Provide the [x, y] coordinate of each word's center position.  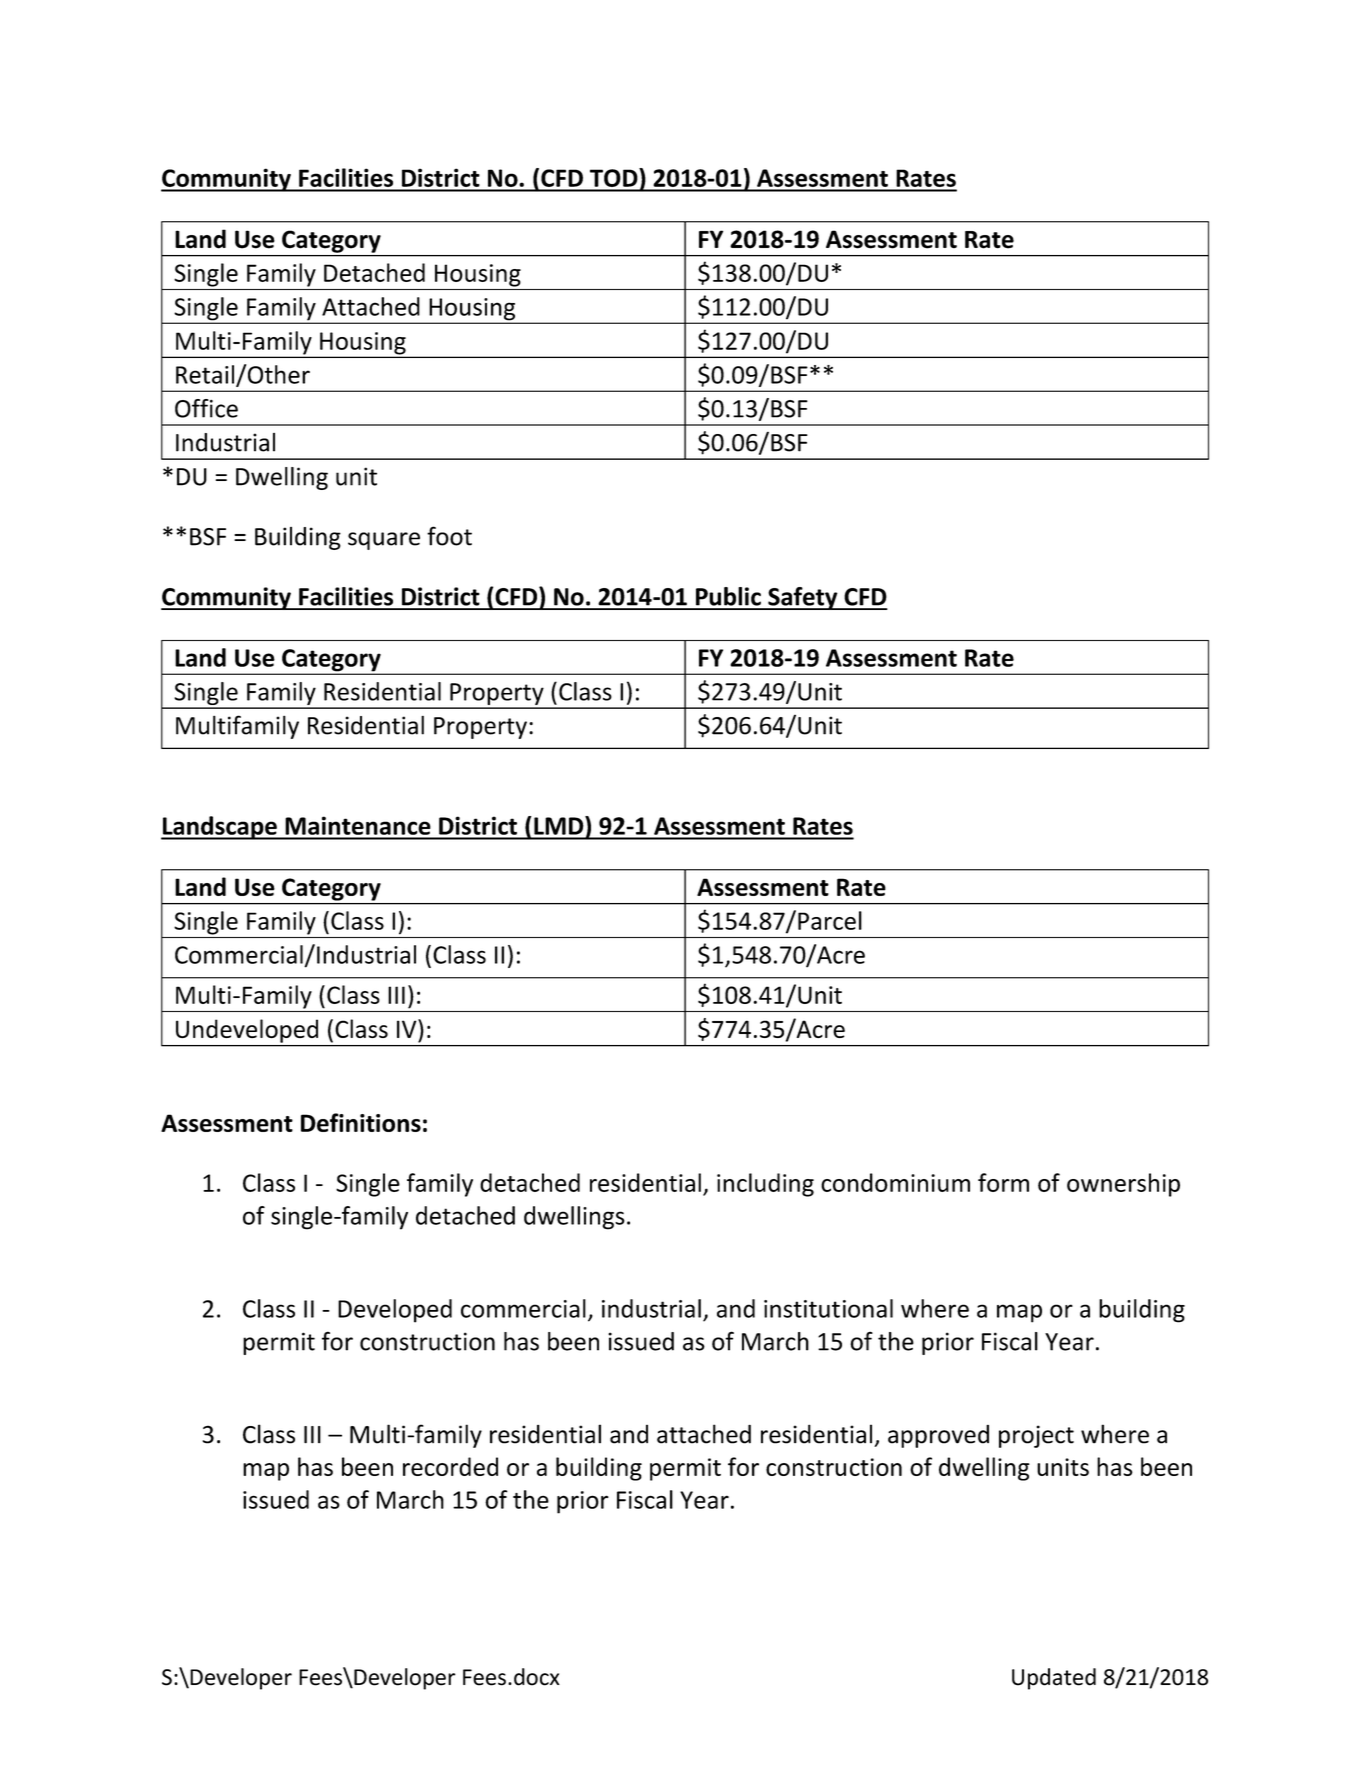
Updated [1054, 1679]
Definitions [361, 1122]
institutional [828, 1308]
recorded [450, 1466]
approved [938, 1436]
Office [206, 408]
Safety [803, 598]
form [1003, 1182]
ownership [1123, 1185]
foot [449, 536]
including [765, 1185]
